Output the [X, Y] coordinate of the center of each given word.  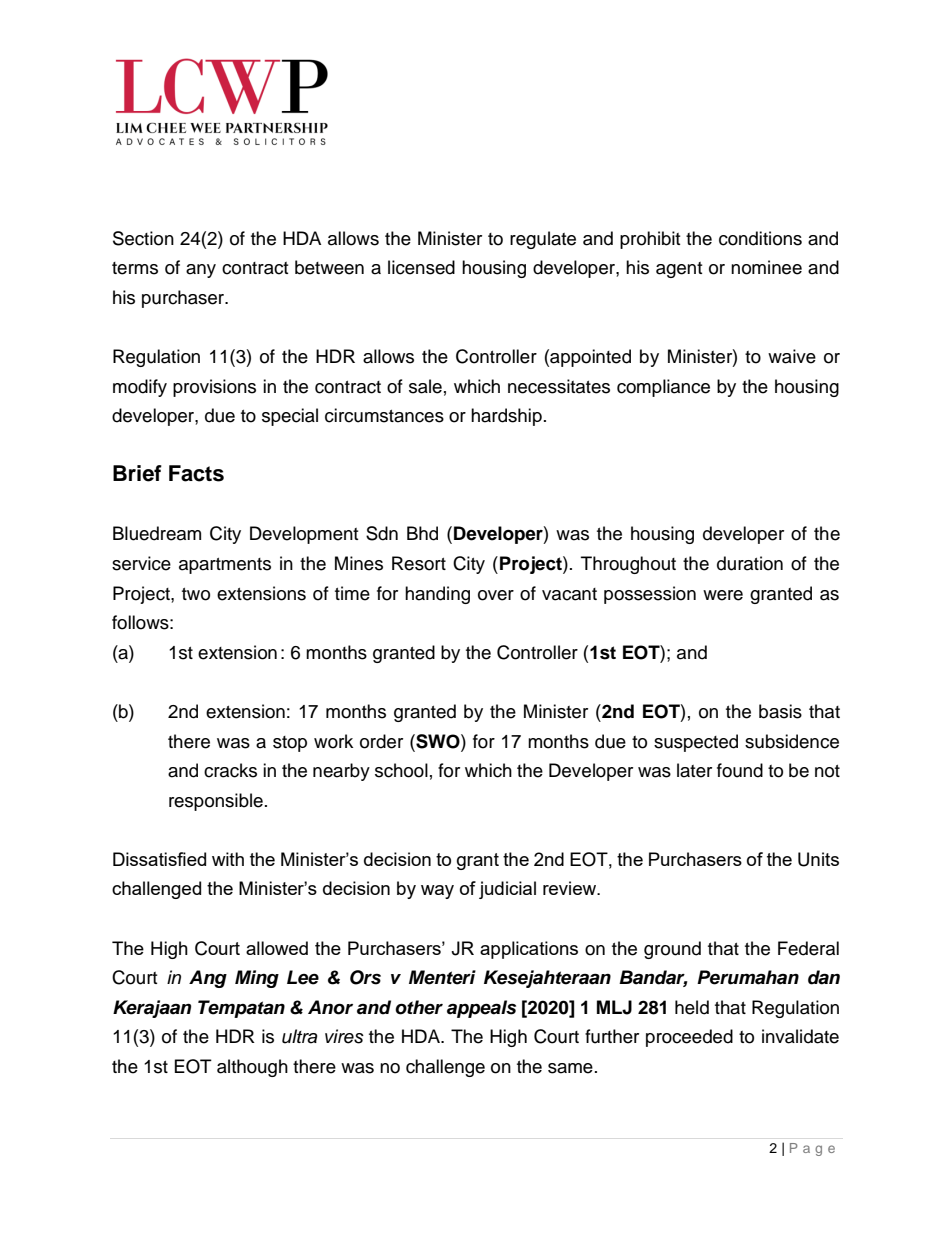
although [252, 1068]
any [201, 271]
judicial [507, 890]
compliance [663, 388]
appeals [481, 1009]
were [723, 595]
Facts [196, 473]
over [496, 595]
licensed [421, 267]
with [228, 859]
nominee [766, 267]
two [196, 594]
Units [818, 859]
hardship [506, 417]
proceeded [689, 1038]
